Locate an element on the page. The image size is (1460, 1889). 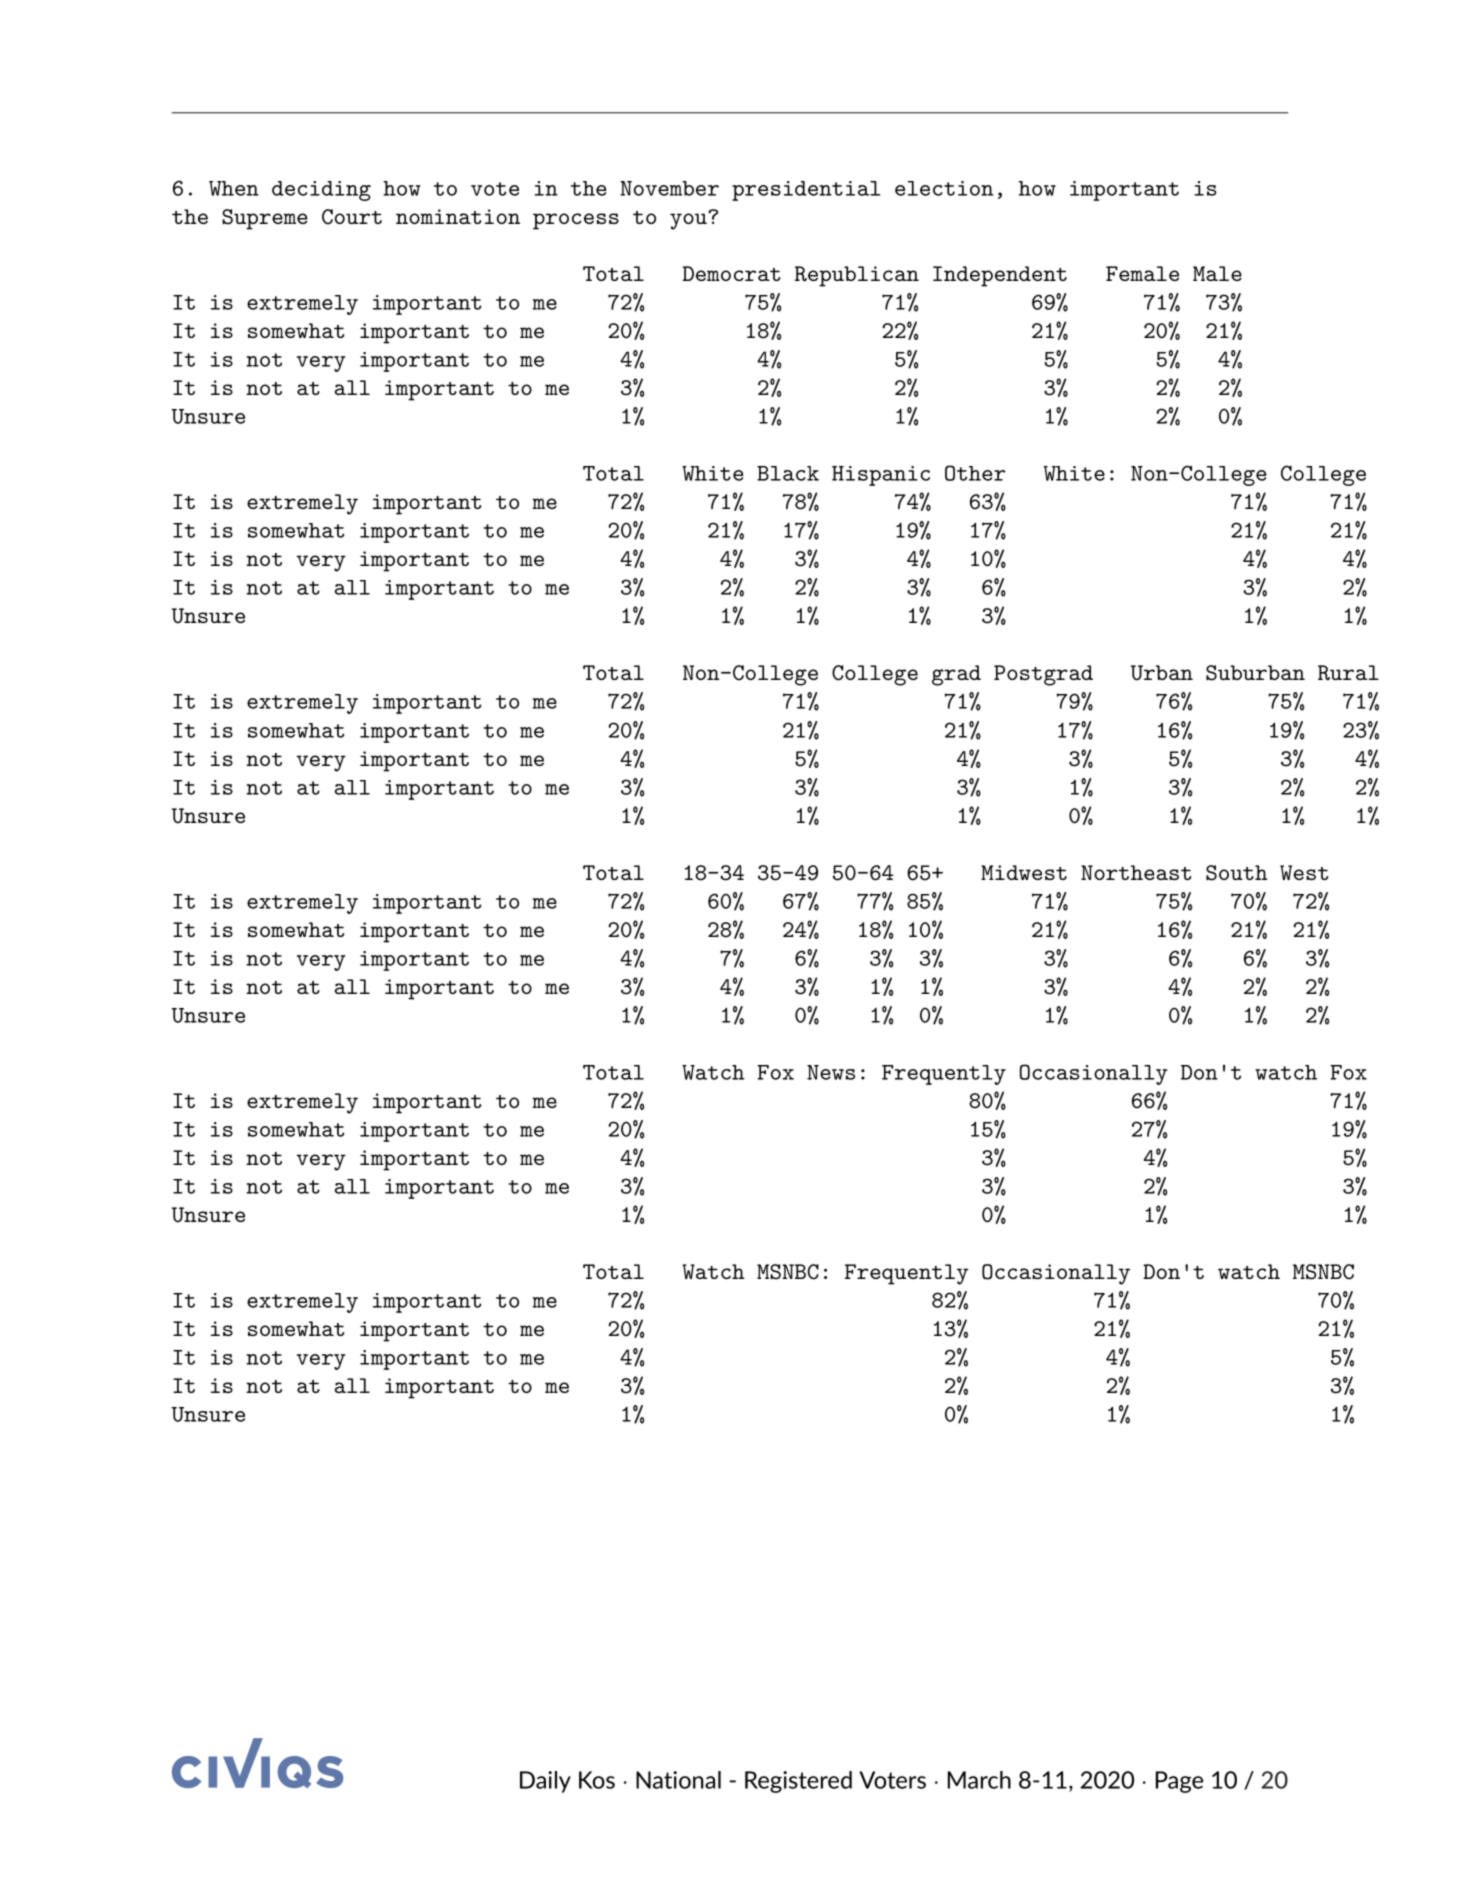
Northeast is located at coordinates (1136, 872).
